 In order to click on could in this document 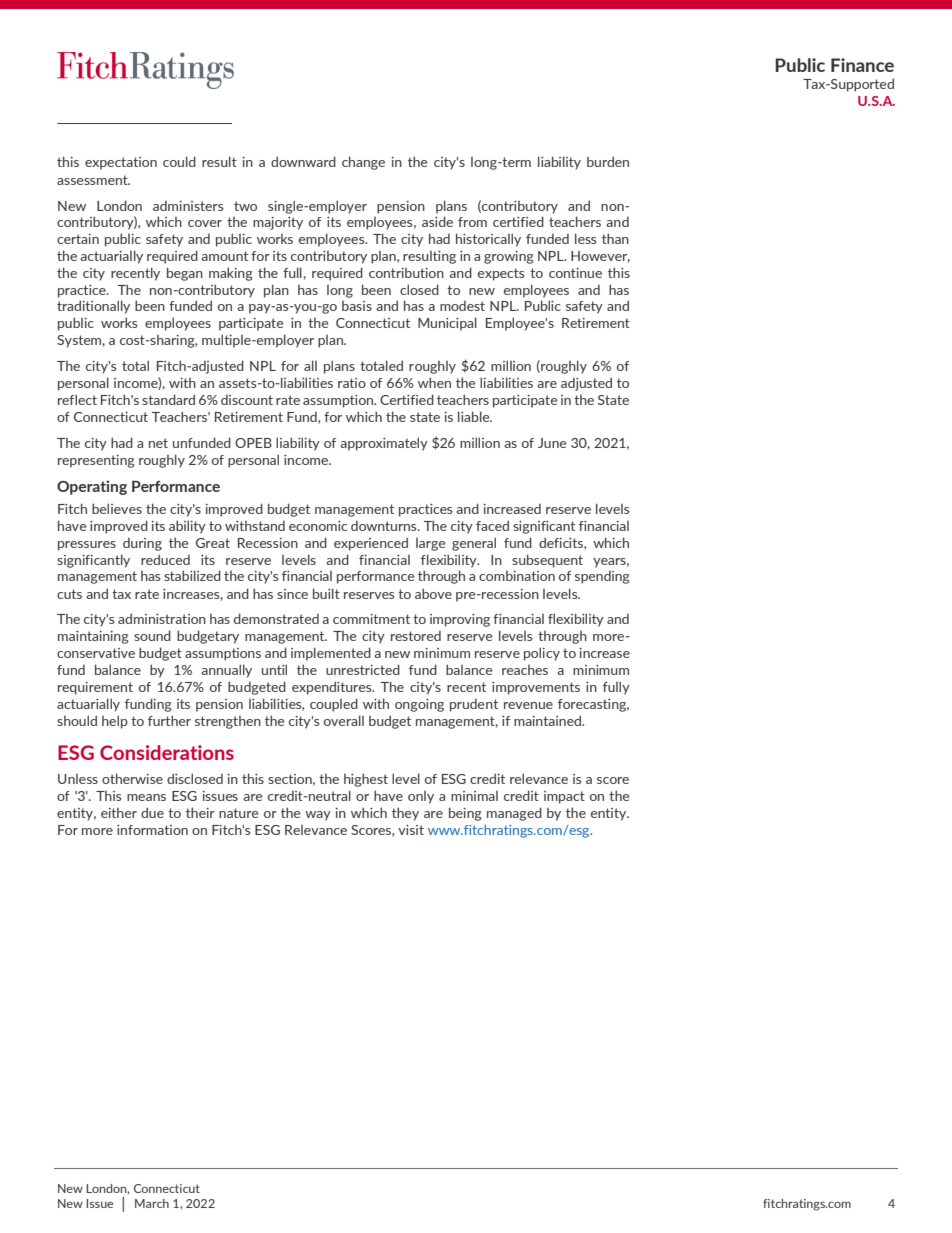, I will do `click(179, 161)`.
